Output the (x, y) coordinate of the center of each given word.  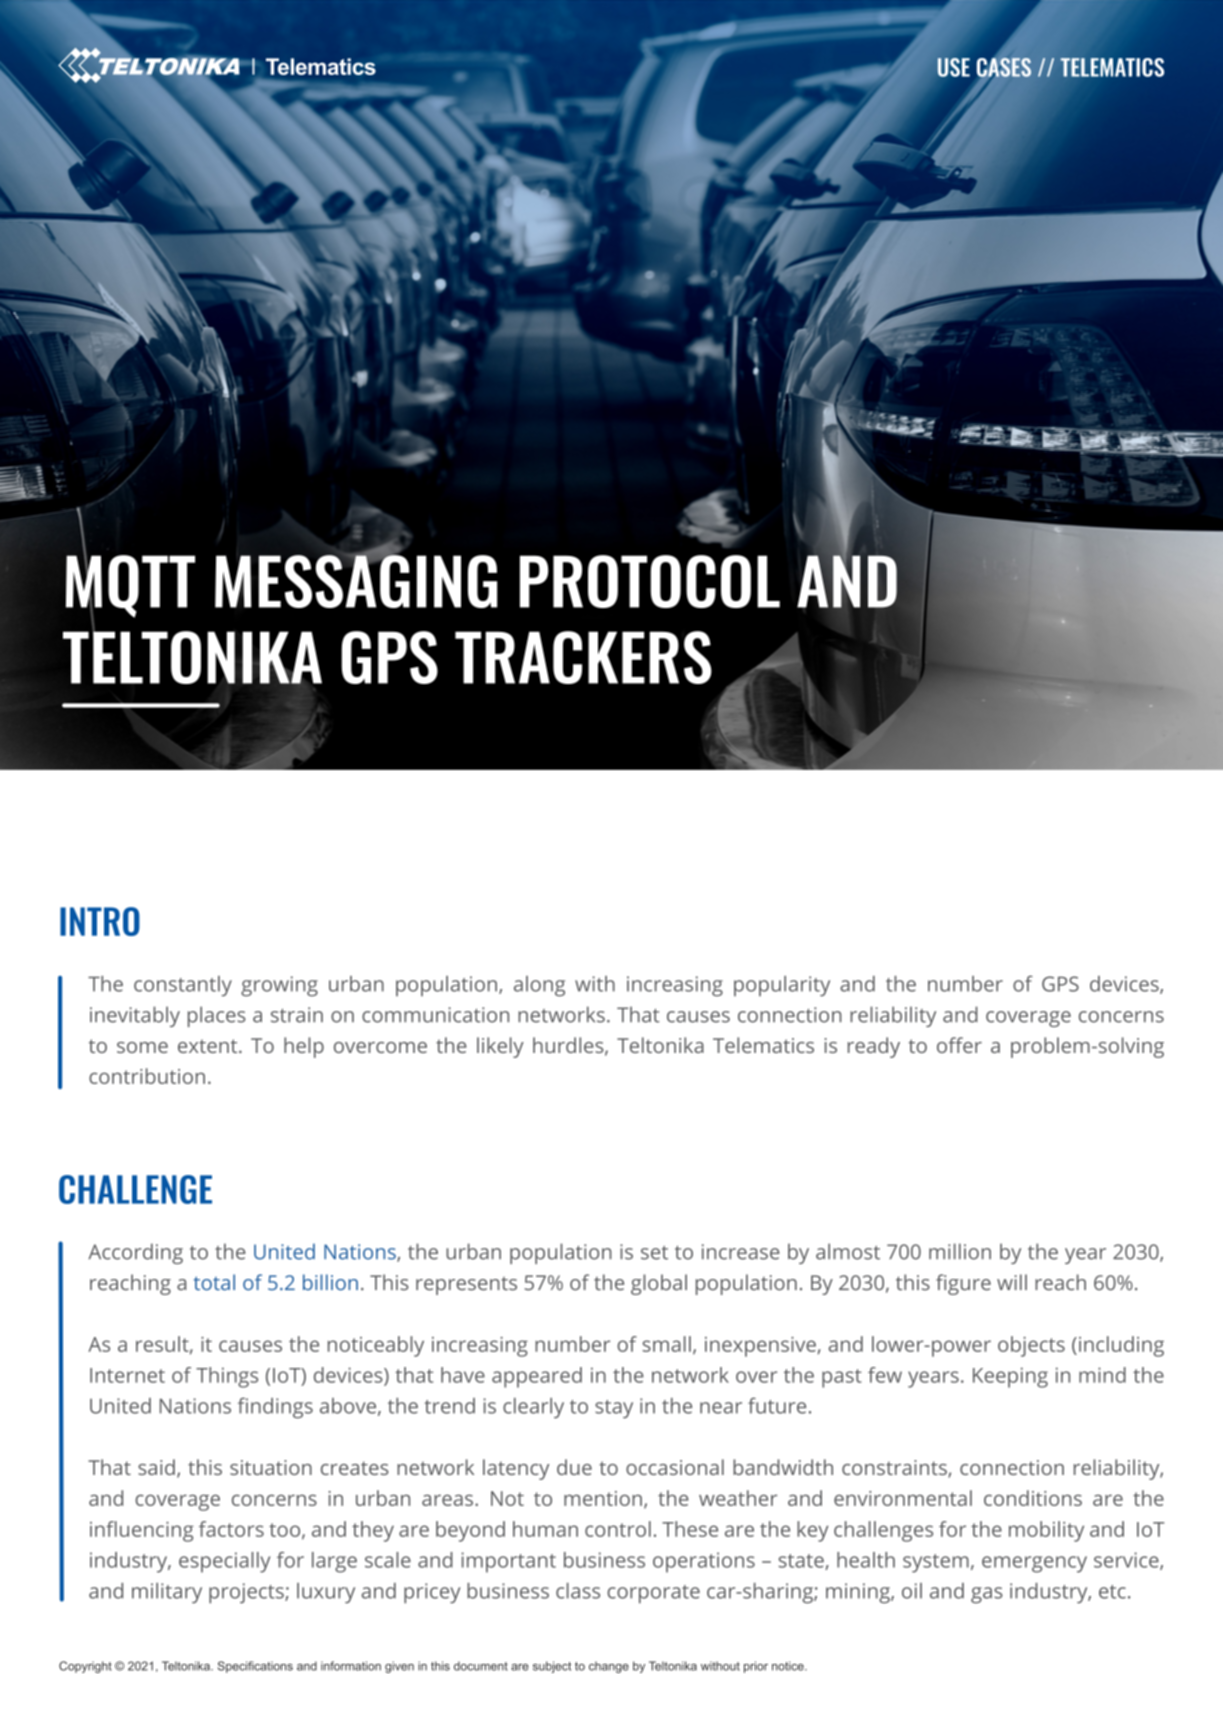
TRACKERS (583, 657)
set (654, 1253)
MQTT (130, 586)
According (135, 1253)
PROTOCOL (650, 581)
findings (275, 1408)
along (539, 986)
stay (614, 1409)
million (960, 1251)
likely (500, 1047)
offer (959, 1045)
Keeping (1010, 1377)
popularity (782, 986)
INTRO (100, 921)
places (217, 1016)
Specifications (255, 1667)
